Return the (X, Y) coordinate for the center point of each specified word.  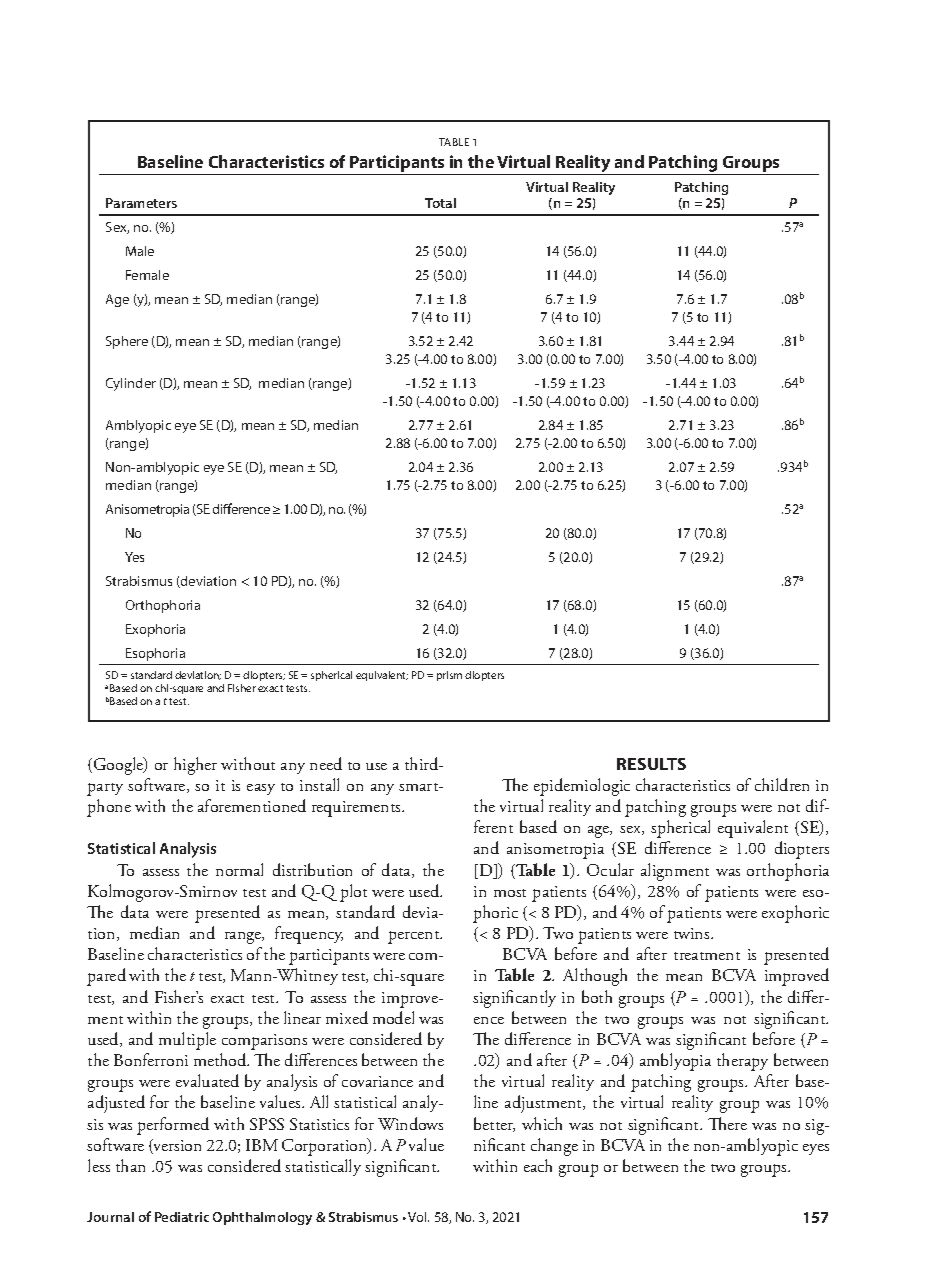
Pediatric (182, 1217)
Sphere (127, 342)
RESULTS (651, 764)
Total (440, 203)
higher (195, 766)
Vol (418, 1217)
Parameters (141, 203)
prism (449, 676)
